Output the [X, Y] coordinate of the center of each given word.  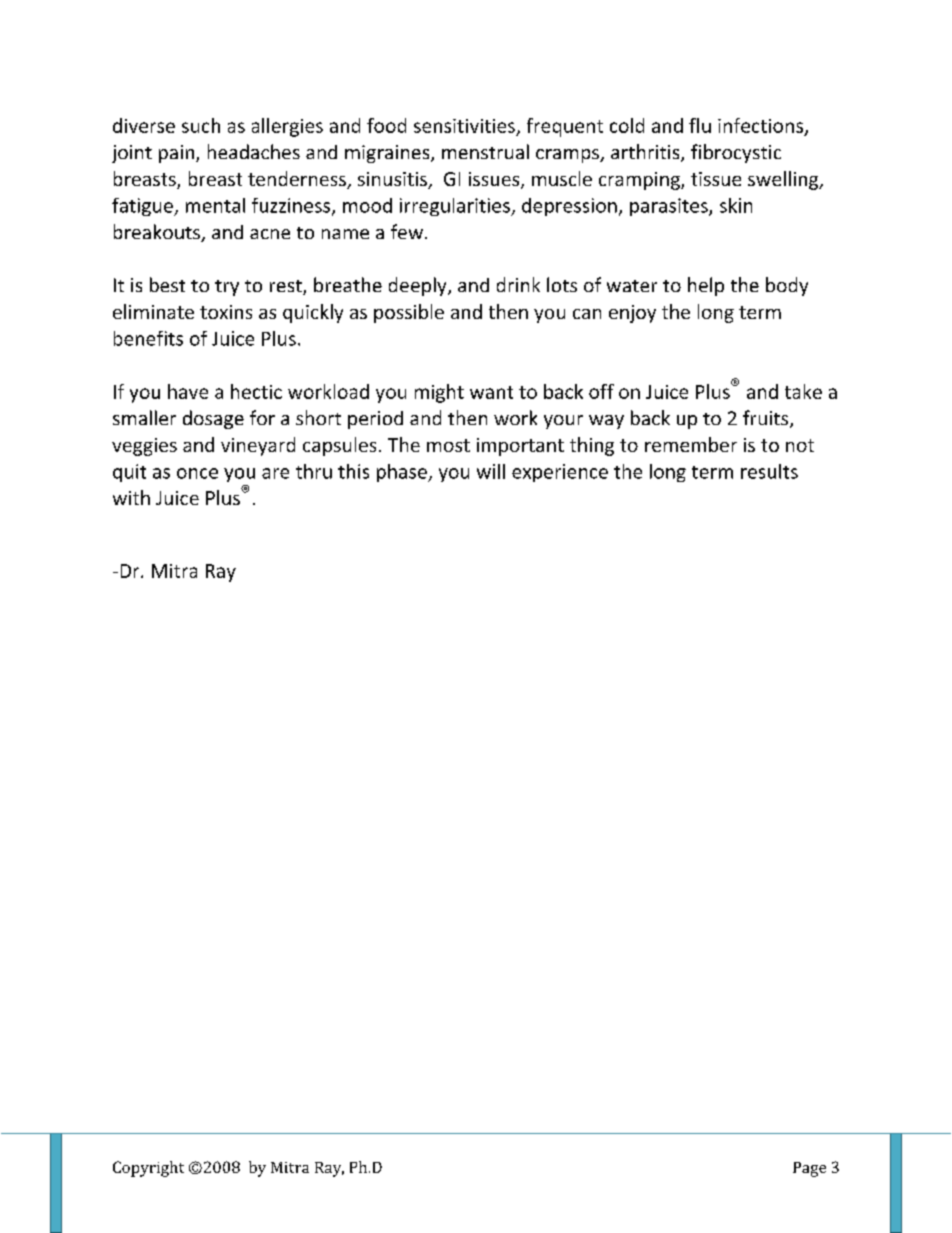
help [706, 286]
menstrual [485, 151]
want [491, 392]
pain [176, 154]
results [769, 471]
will [491, 471]
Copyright [148, 1169]
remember [691, 444]
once [197, 473]
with [131, 497]
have [188, 391]
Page [809, 1169]
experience [560, 473]
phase [403, 473]
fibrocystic [736, 153]
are [275, 473]
